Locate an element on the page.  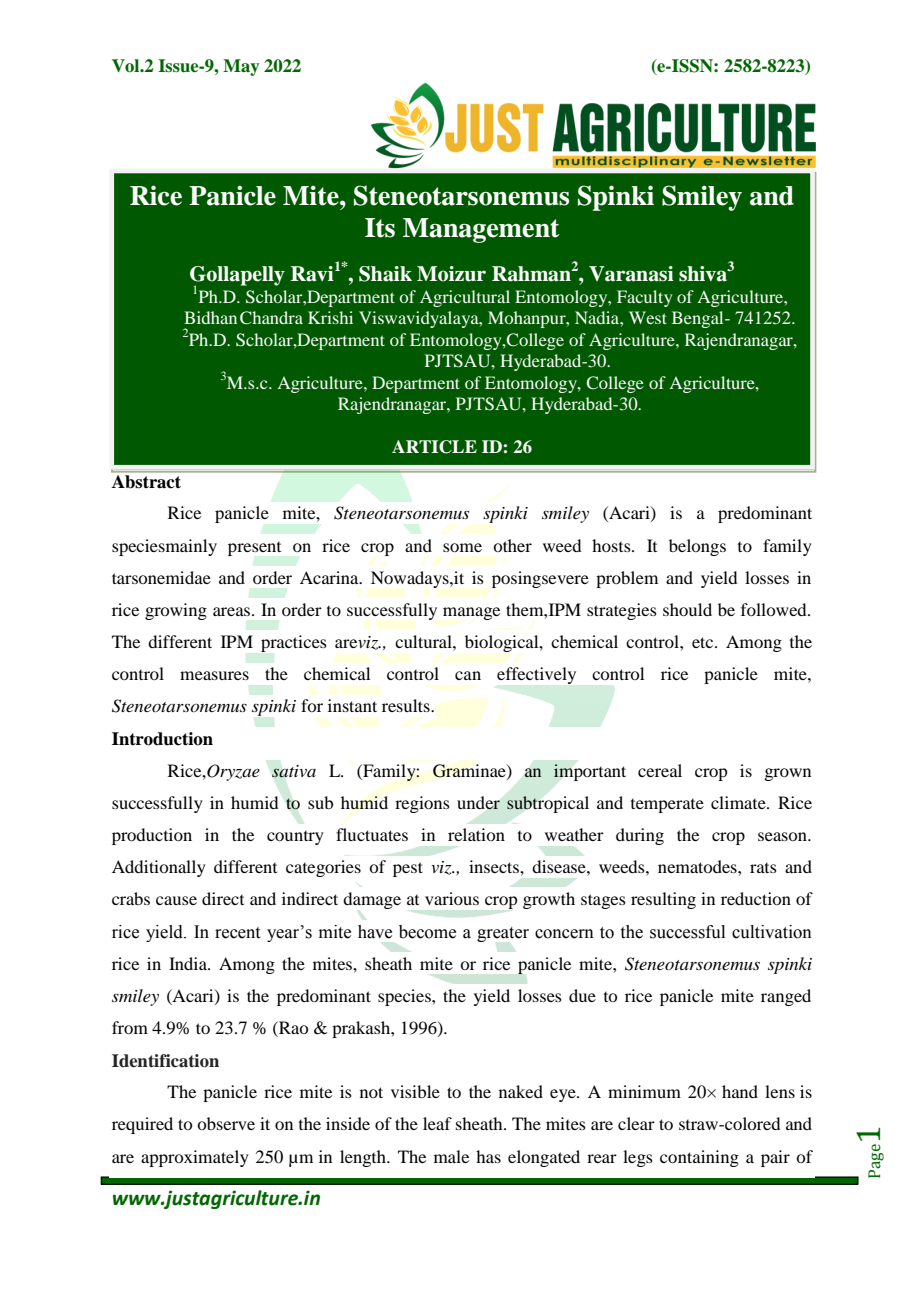
observe is located at coordinates (226, 1123).
